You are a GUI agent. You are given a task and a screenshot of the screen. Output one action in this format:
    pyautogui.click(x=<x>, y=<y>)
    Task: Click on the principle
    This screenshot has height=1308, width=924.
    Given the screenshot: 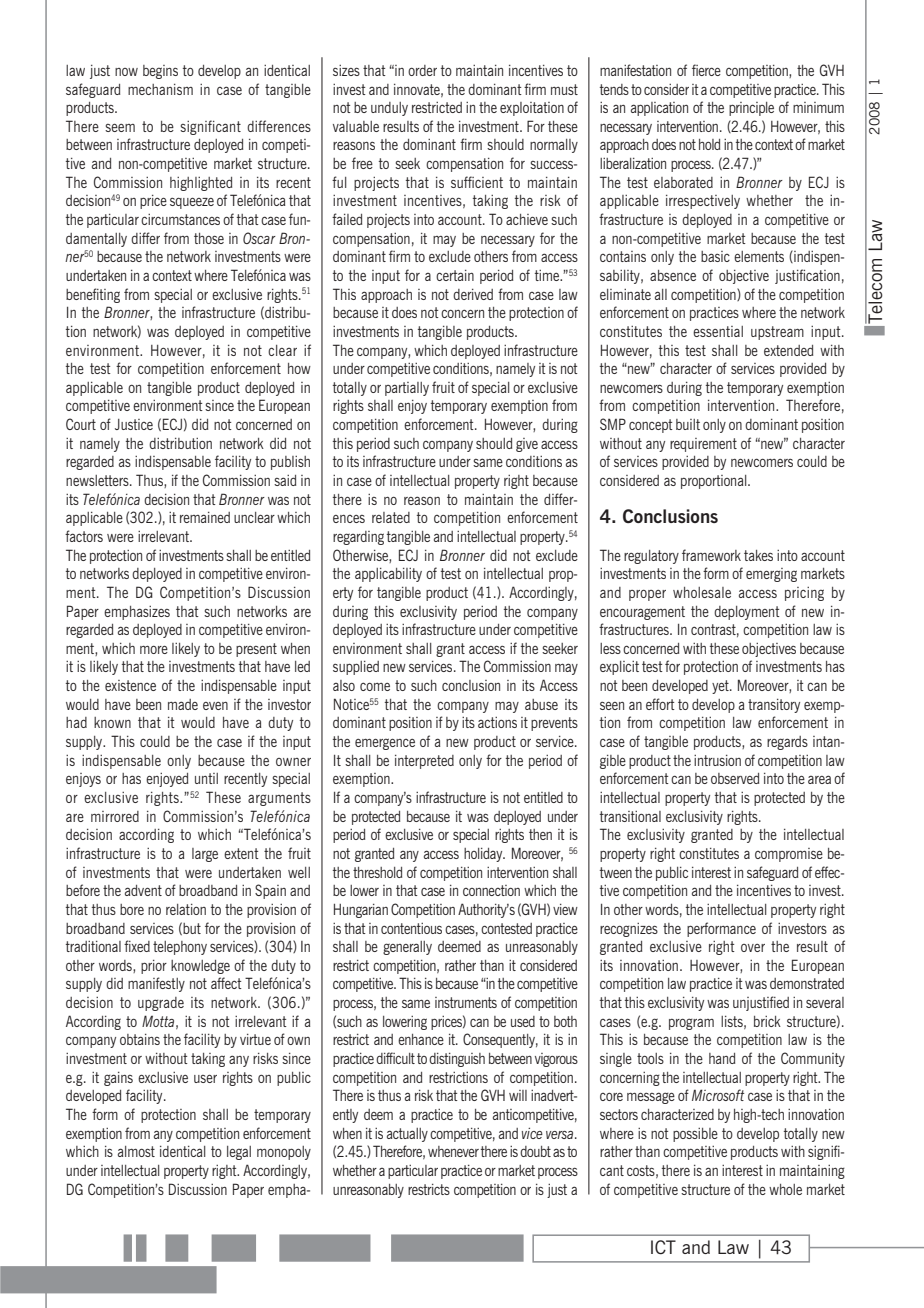 What is the action you would take?
    pyautogui.click(x=751, y=109)
